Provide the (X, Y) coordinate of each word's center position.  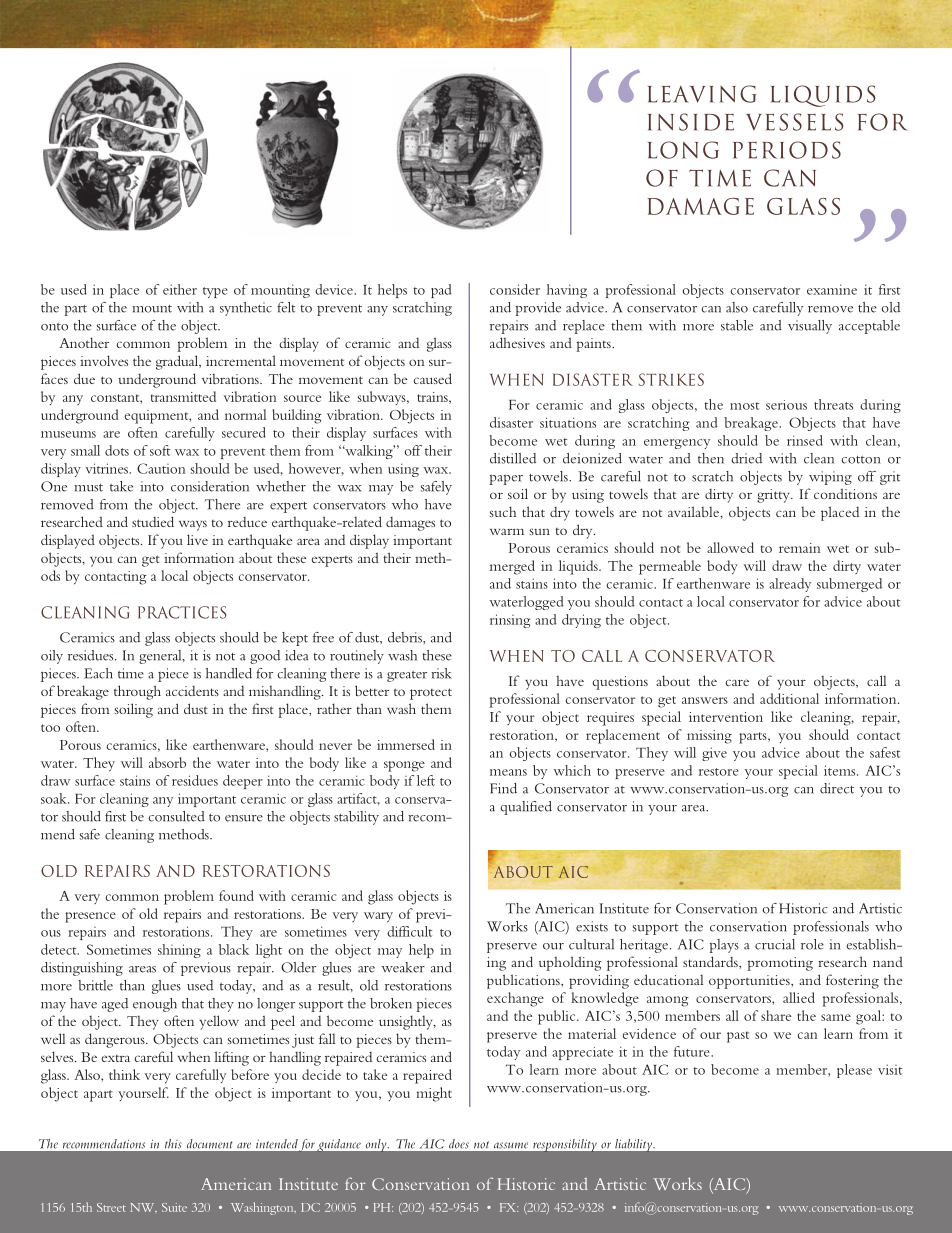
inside (691, 122)
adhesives (517, 342)
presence (90, 917)
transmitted (183, 396)
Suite (174, 1207)
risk (441, 673)
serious (786, 405)
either (180, 289)
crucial (775, 944)
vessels (794, 122)
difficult (409, 931)
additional (789, 698)
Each (98, 673)
